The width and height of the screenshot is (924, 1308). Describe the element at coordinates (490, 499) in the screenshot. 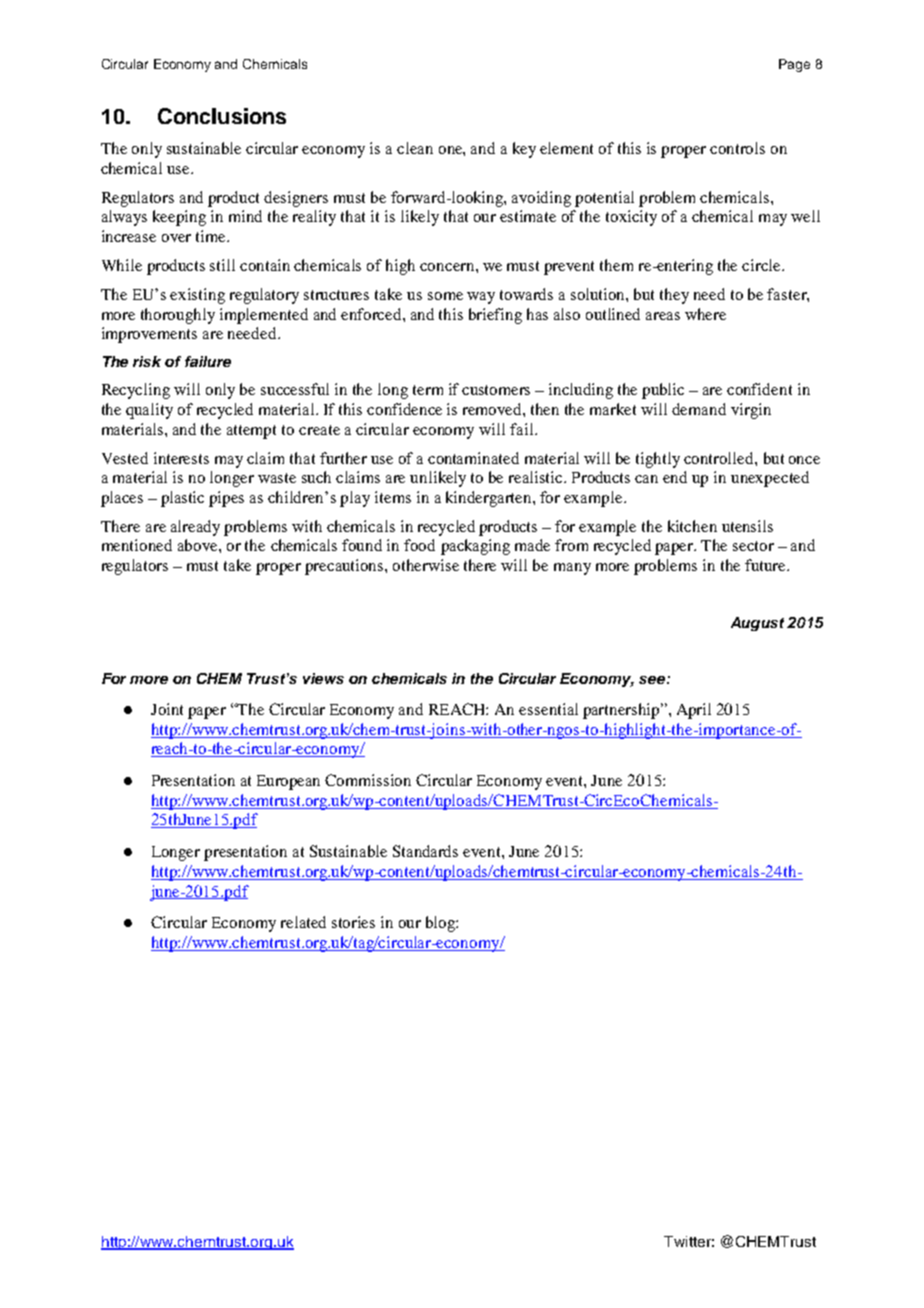

I see `kindergarten` at that location.
